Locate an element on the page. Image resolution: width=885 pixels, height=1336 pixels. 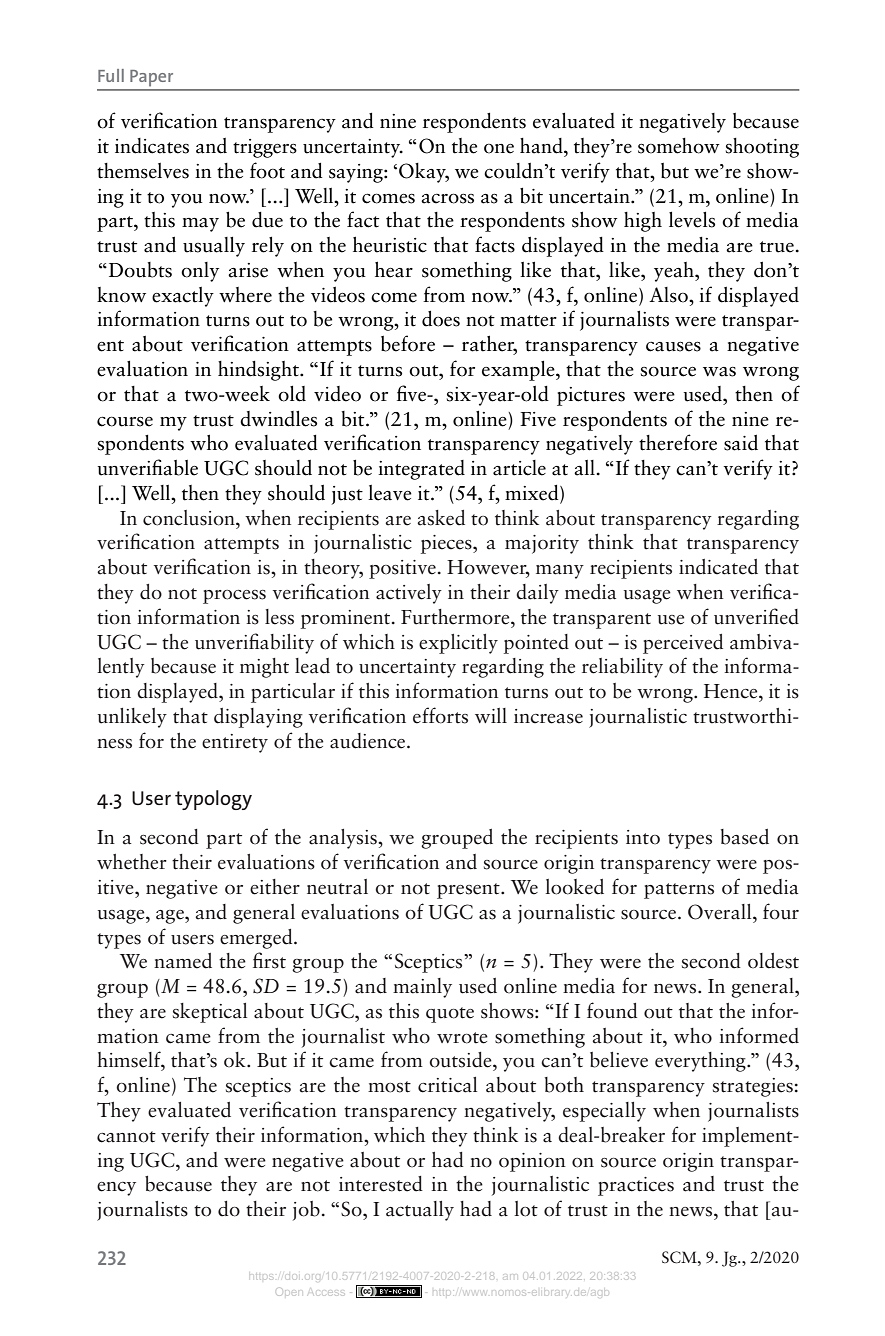
whether is located at coordinates (132, 862).
